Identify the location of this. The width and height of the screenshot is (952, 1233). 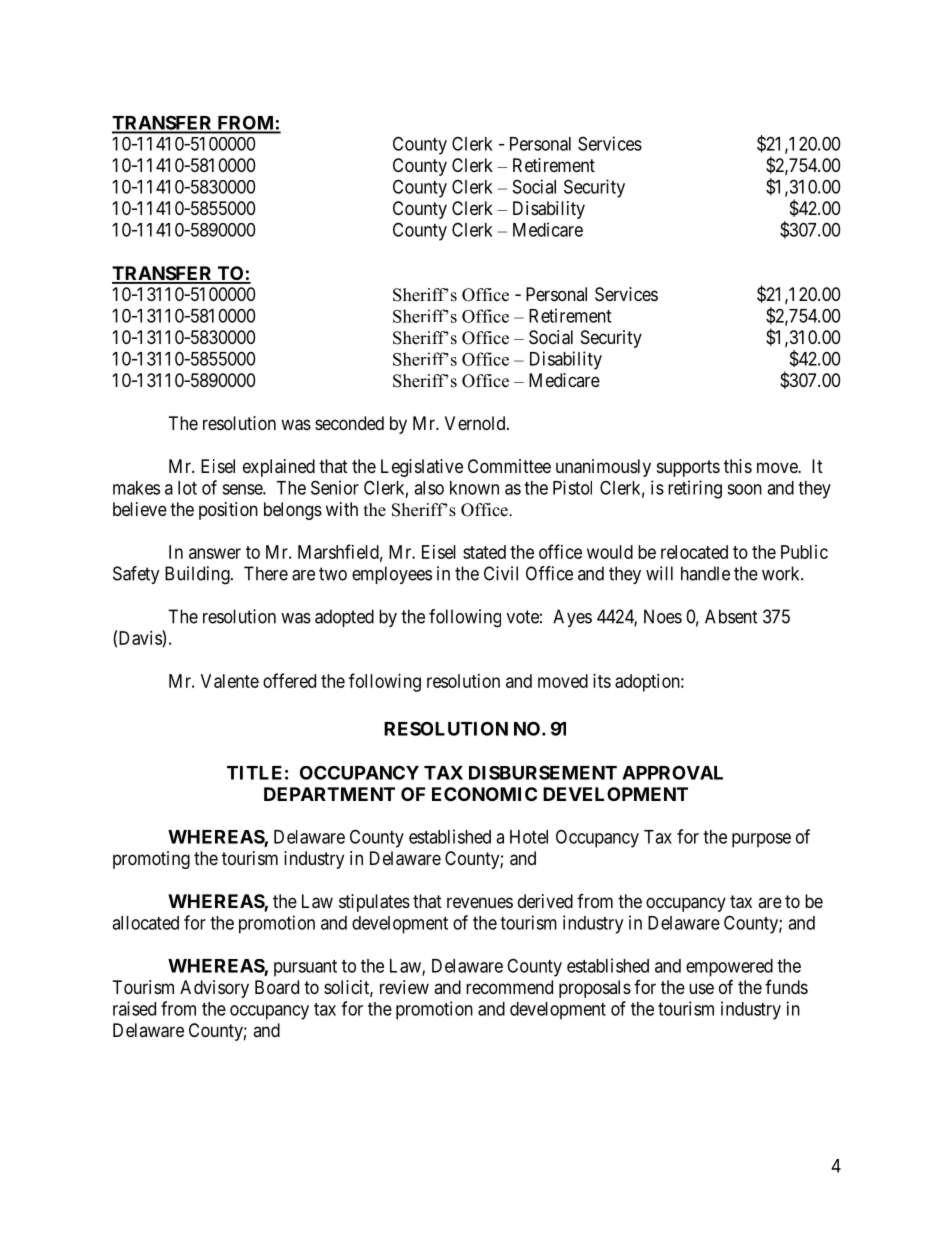
(738, 466).
